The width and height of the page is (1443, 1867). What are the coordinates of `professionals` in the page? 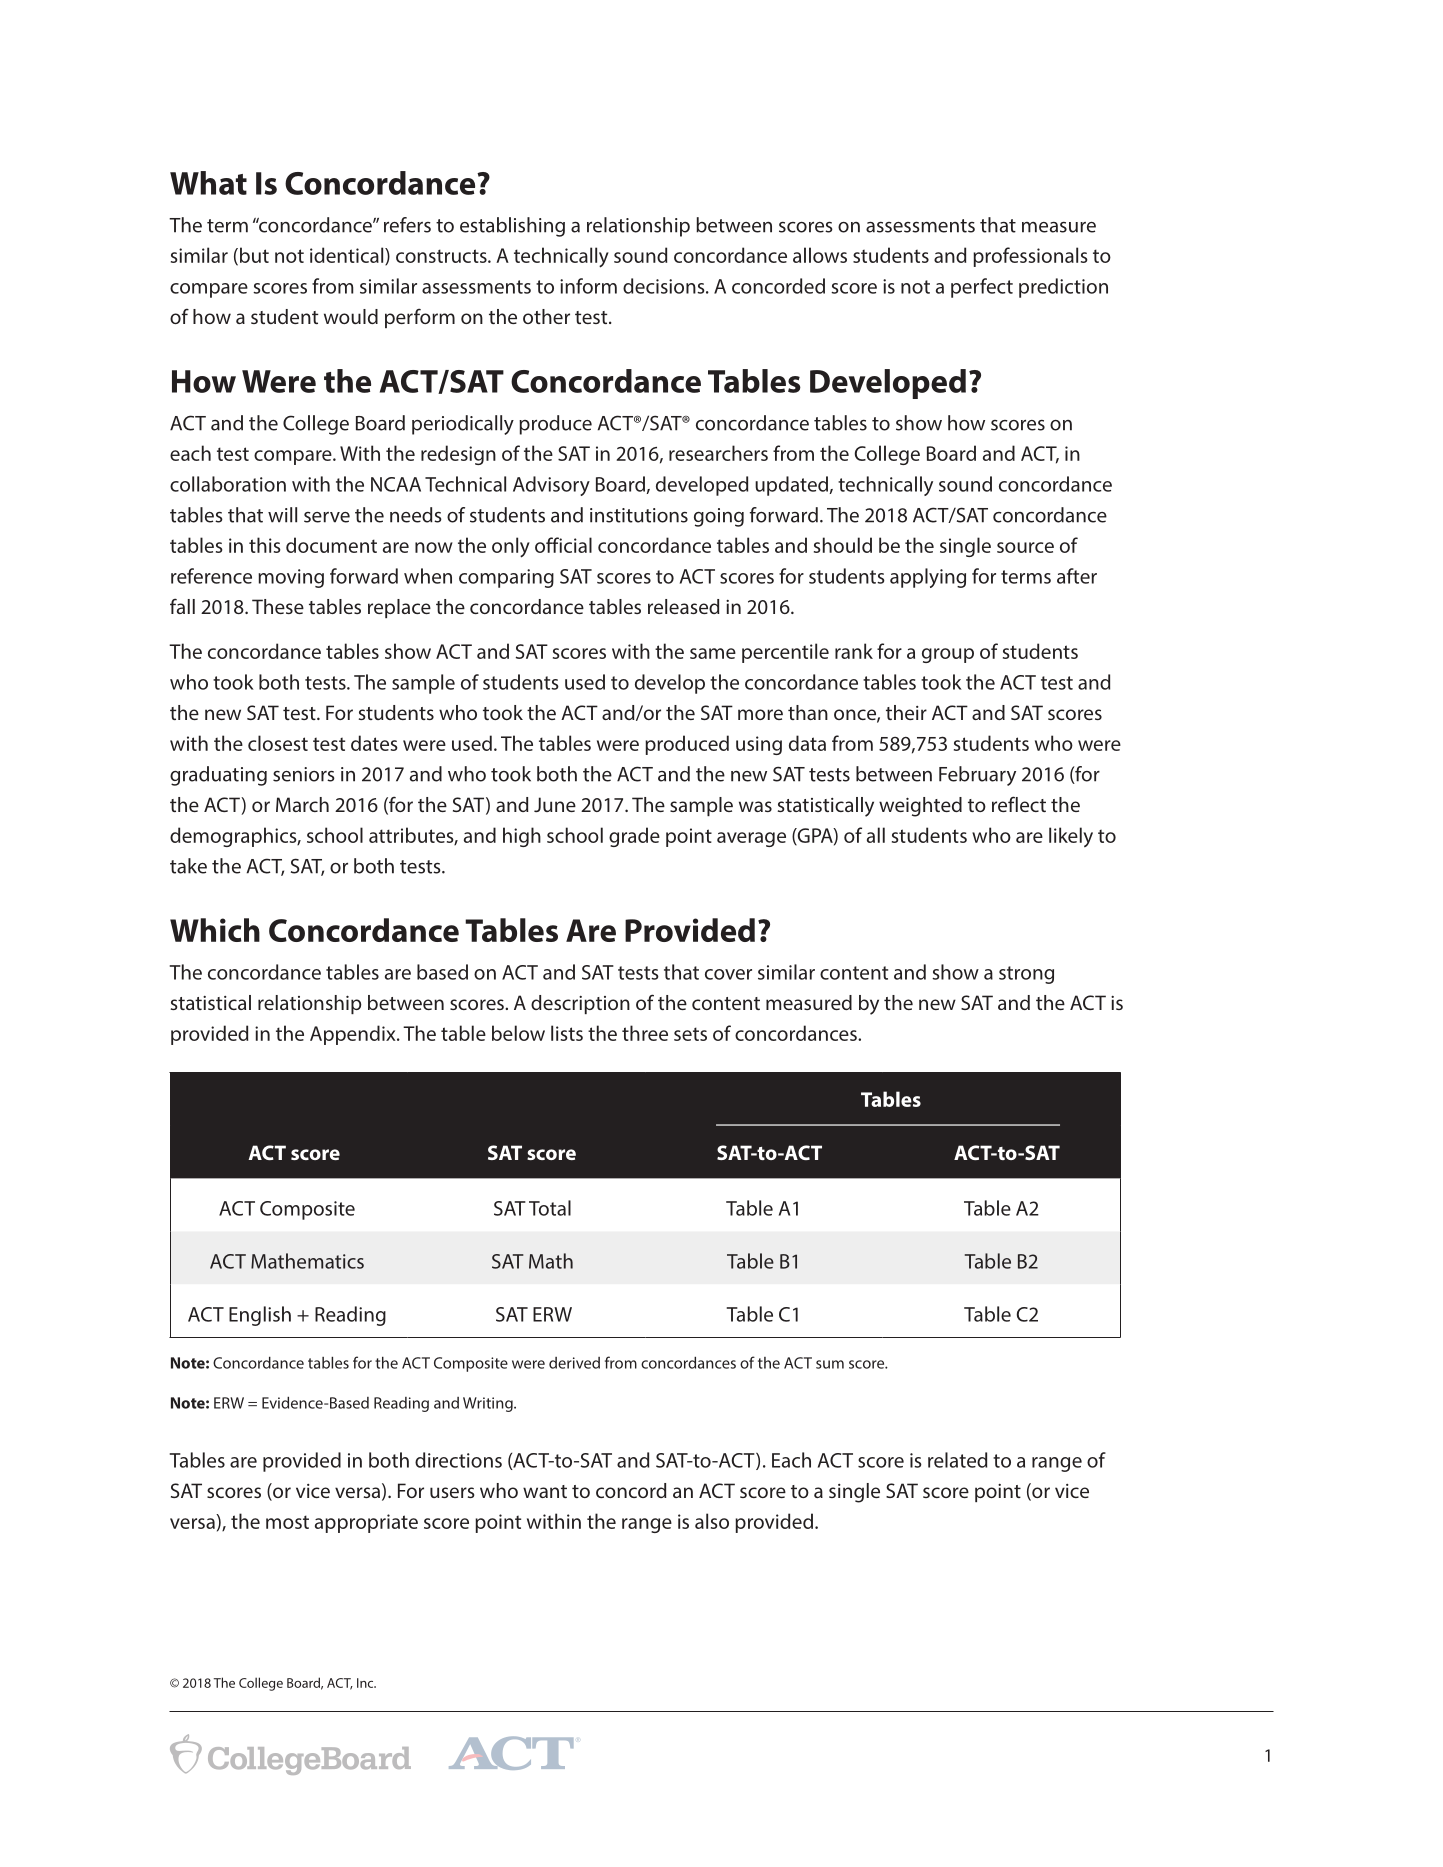 It's located at (1030, 257).
